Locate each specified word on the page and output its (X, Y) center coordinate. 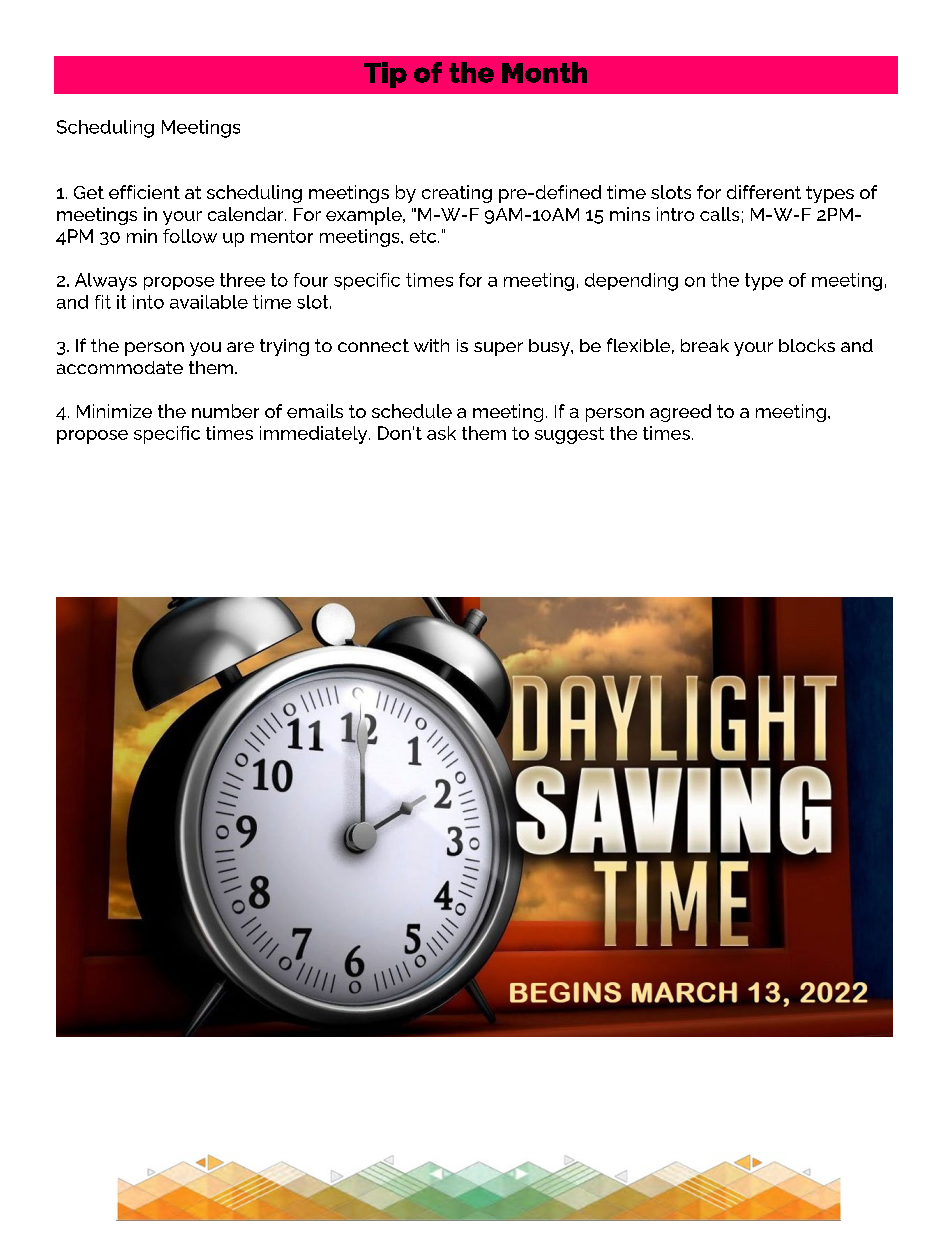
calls (719, 214)
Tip (385, 75)
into (148, 302)
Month (544, 72)
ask (441, 433)
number (225, 411)
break (705, 345)
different (764, 192)
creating (457, 194)
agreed (680, 413)
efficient (144, 192)
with (431, 345)
